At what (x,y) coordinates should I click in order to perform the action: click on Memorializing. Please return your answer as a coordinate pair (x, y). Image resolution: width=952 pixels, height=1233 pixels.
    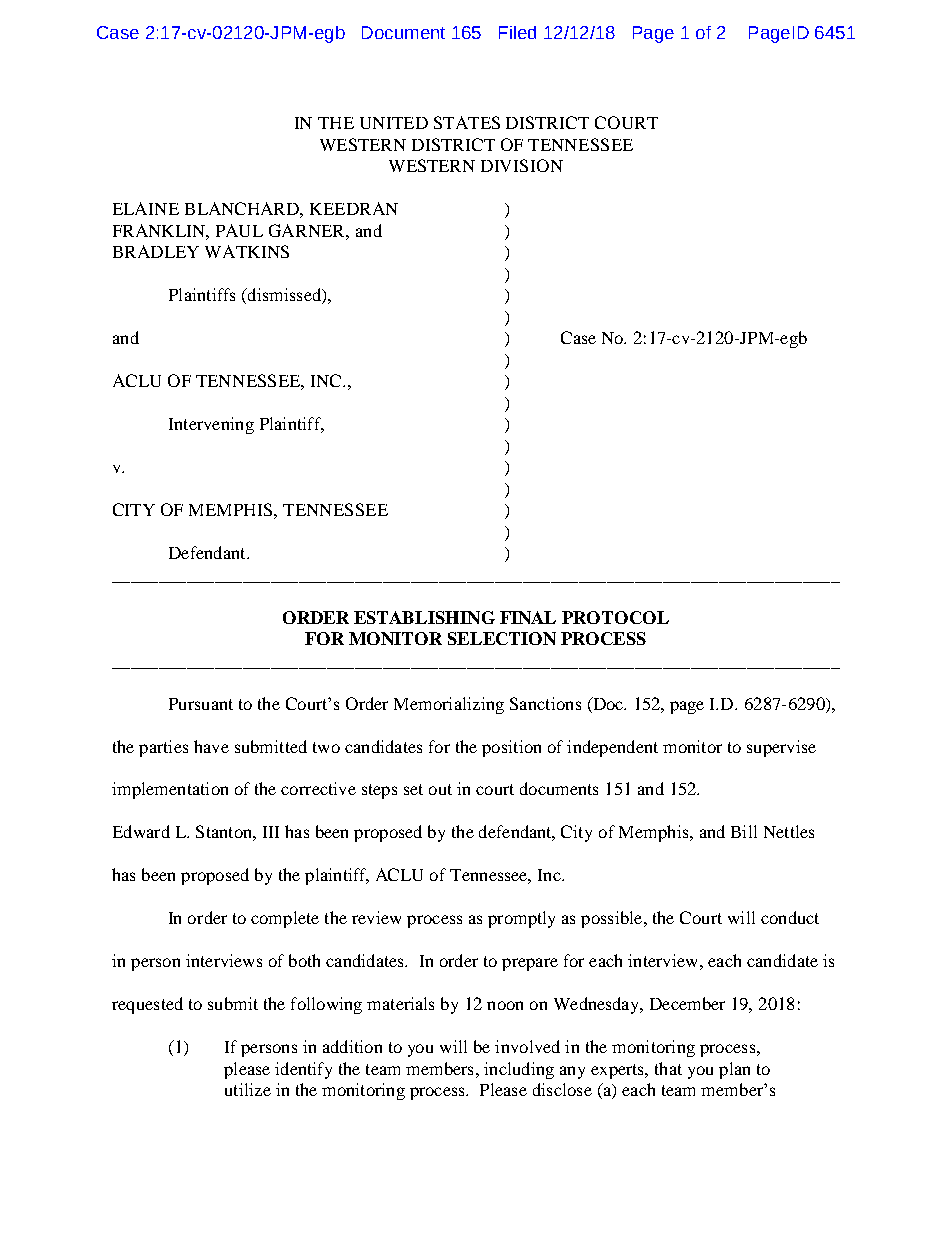
    Looking at the image, I should click on (449, 705).
